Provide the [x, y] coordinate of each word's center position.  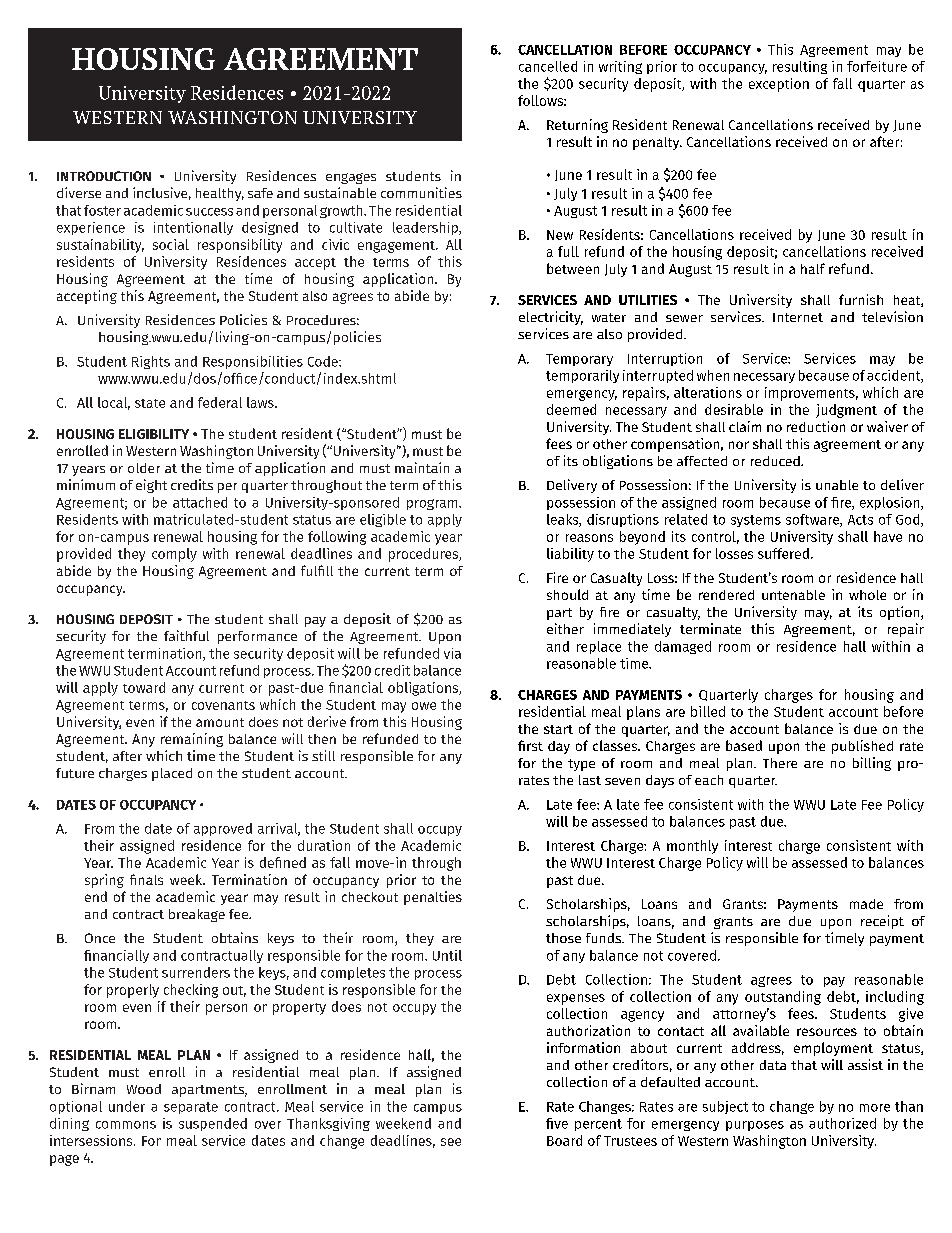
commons [126, 1125]
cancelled [548, 66]
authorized [842, 1123]
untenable [793, 595]
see [451, 1142]
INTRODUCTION [104, 176]
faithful [186, 635]
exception [779, 85]
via [452, 653]
